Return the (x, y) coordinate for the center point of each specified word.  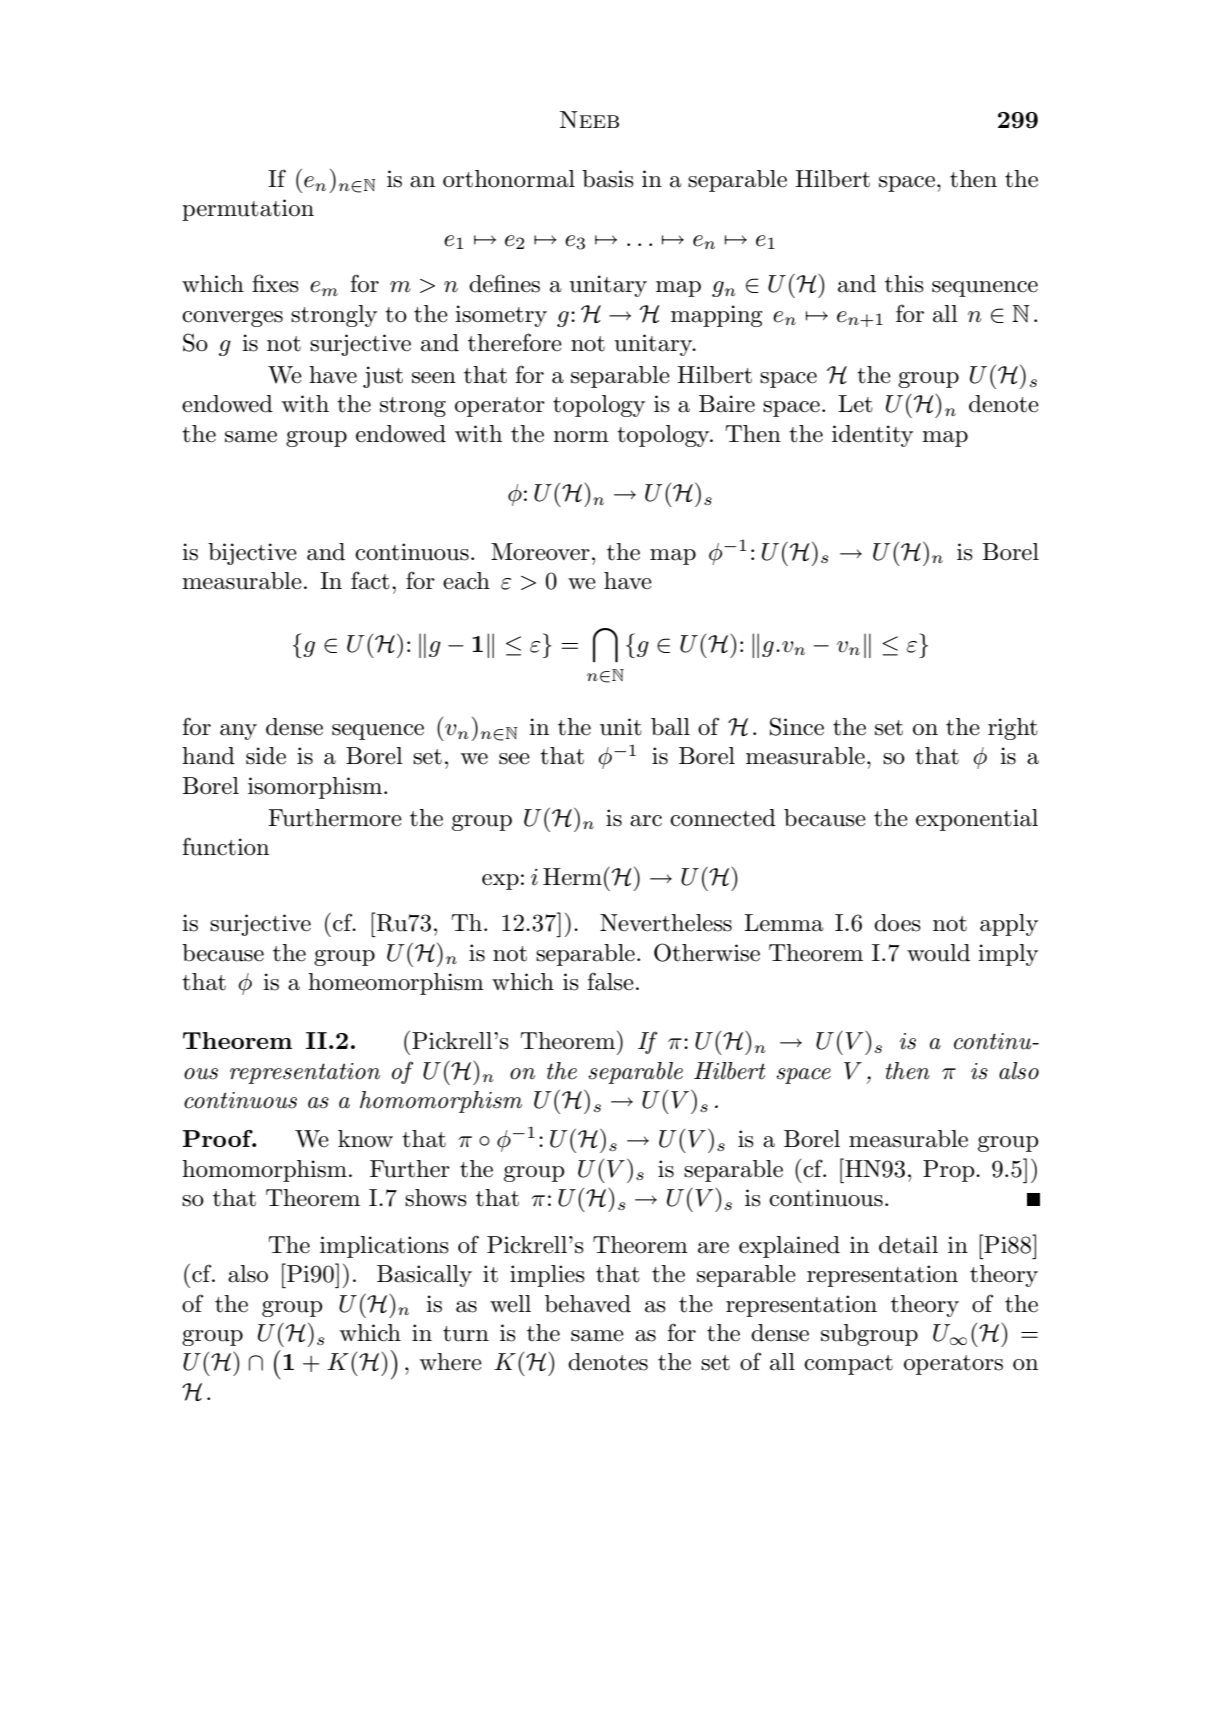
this (904, 284)
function (225, 846)
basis (608, 179)
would (938, 953)
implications (384, 1247)
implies (547, 1276)
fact (370, 580)
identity (872, 436)
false (610, 981)
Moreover (540, 552)
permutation (248, 210)
